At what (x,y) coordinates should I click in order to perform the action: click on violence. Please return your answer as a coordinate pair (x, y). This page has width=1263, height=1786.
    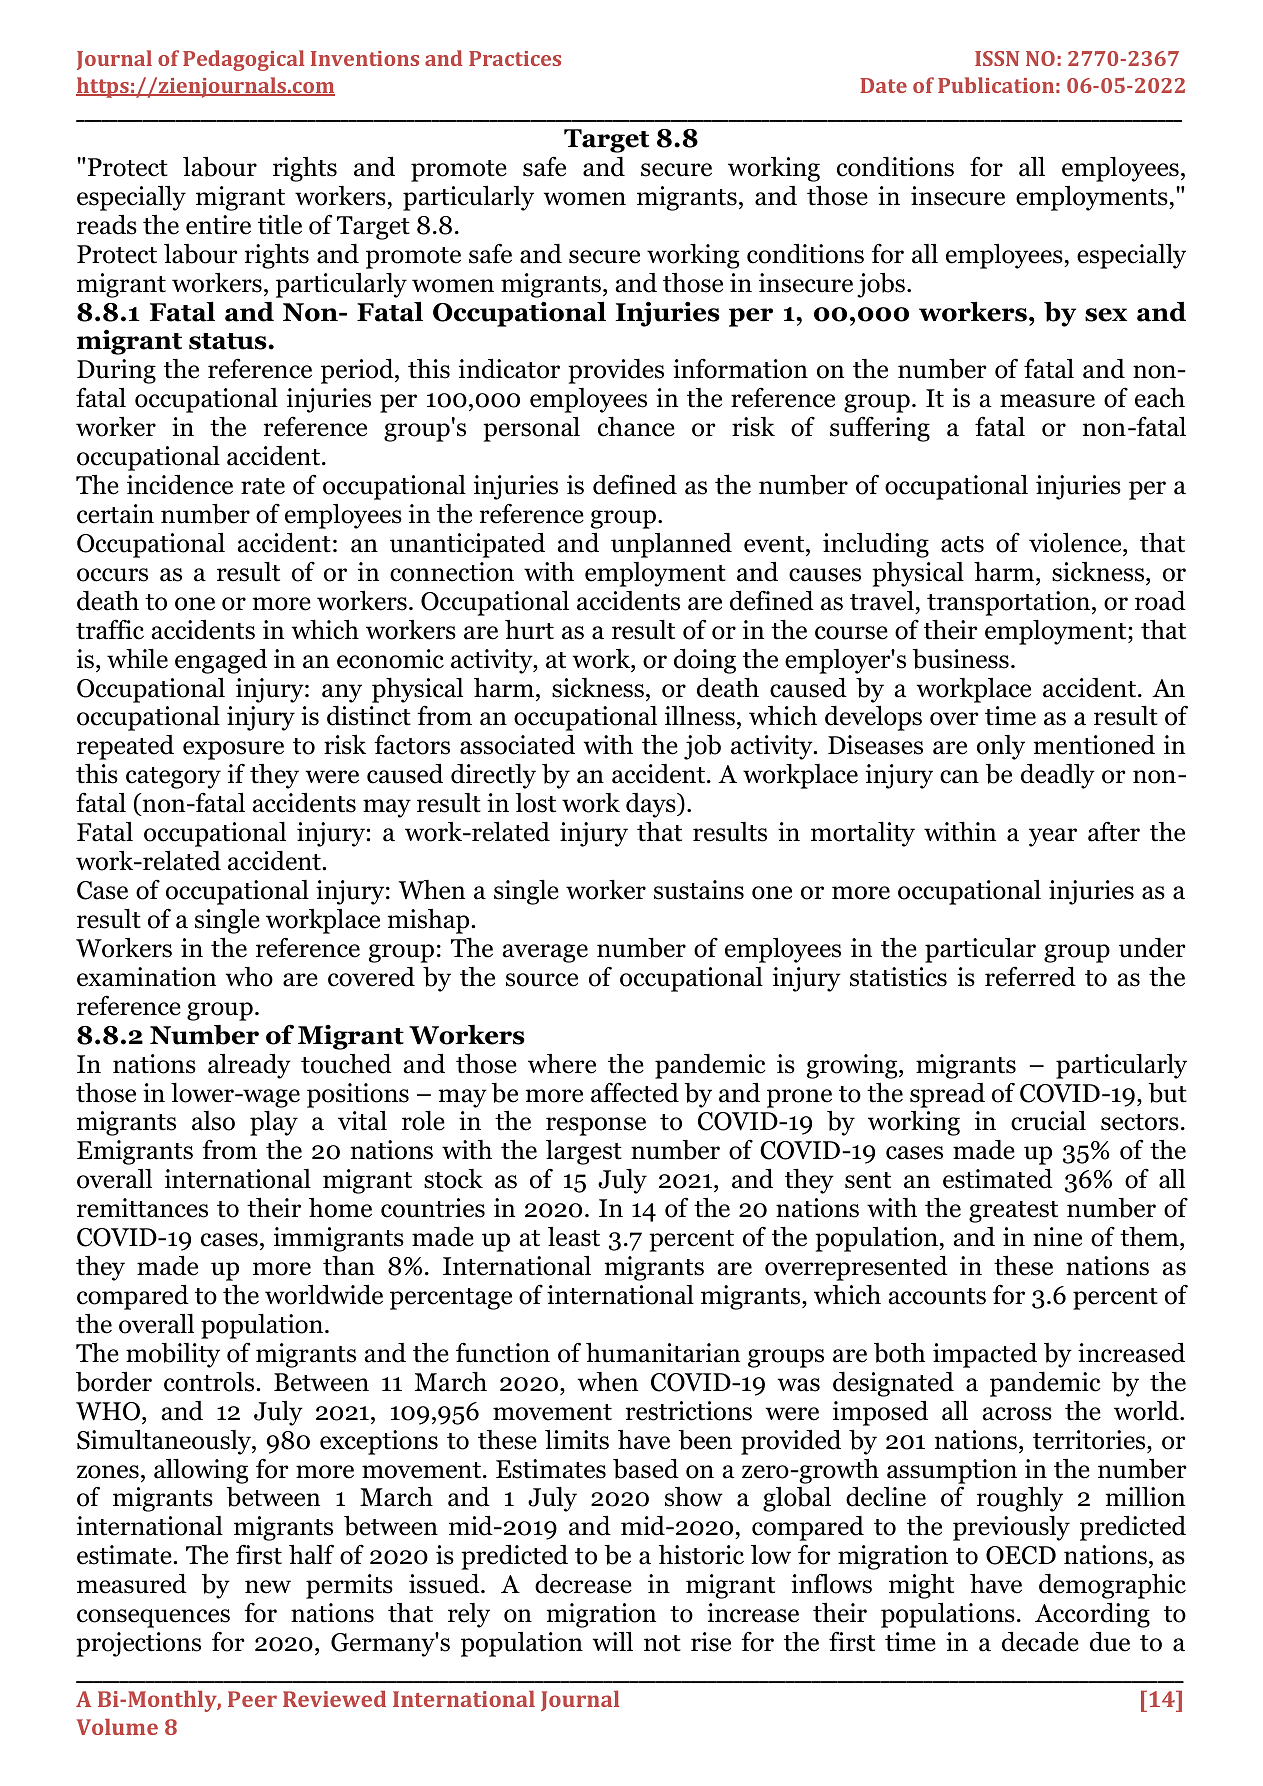
    Looking at the image, I should click on (1076, 542).
